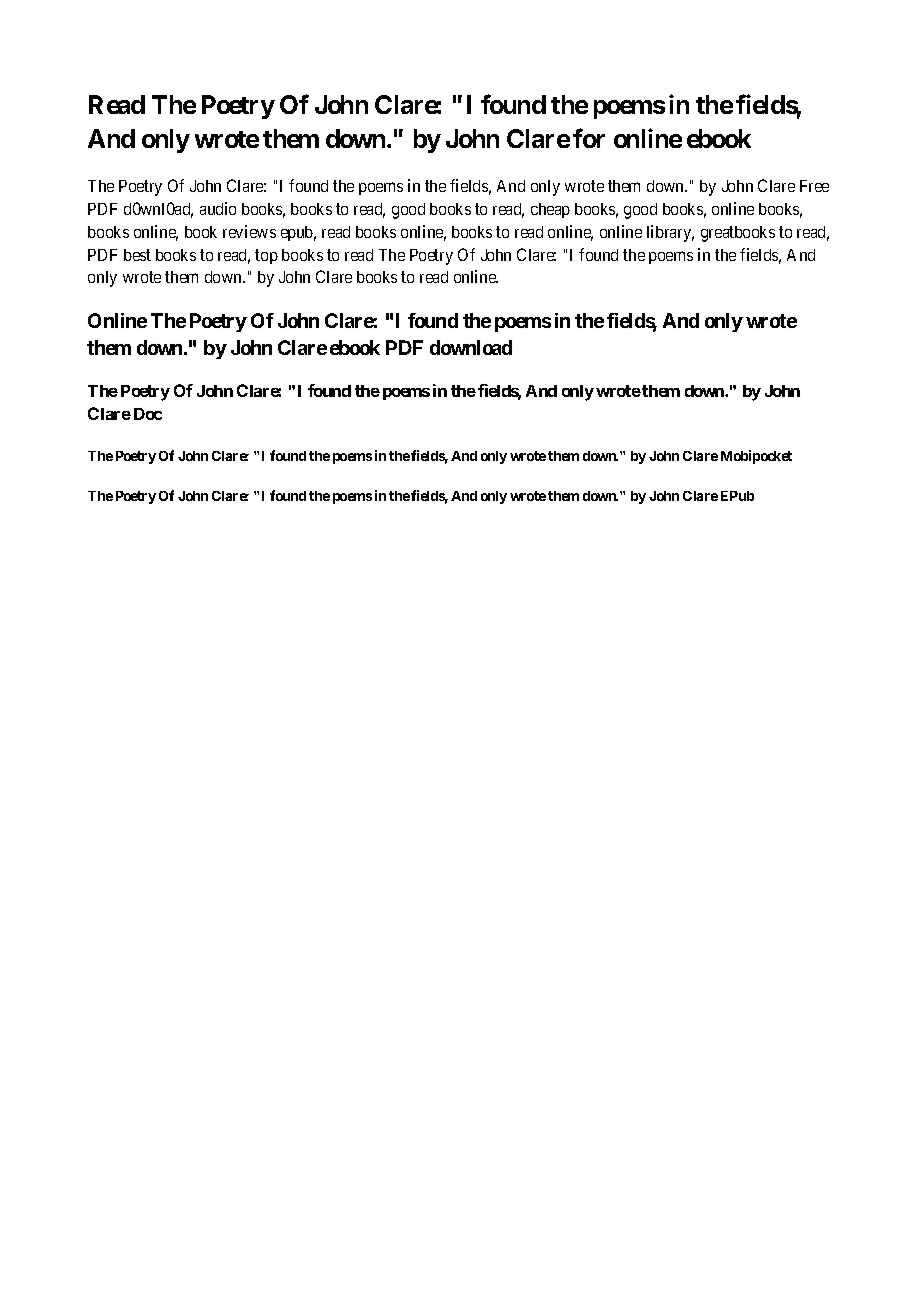 This screenshot has width=924, height=1308. Describe the element at coordinates (266, 256) in the screenshot. I see `top` at that location.
